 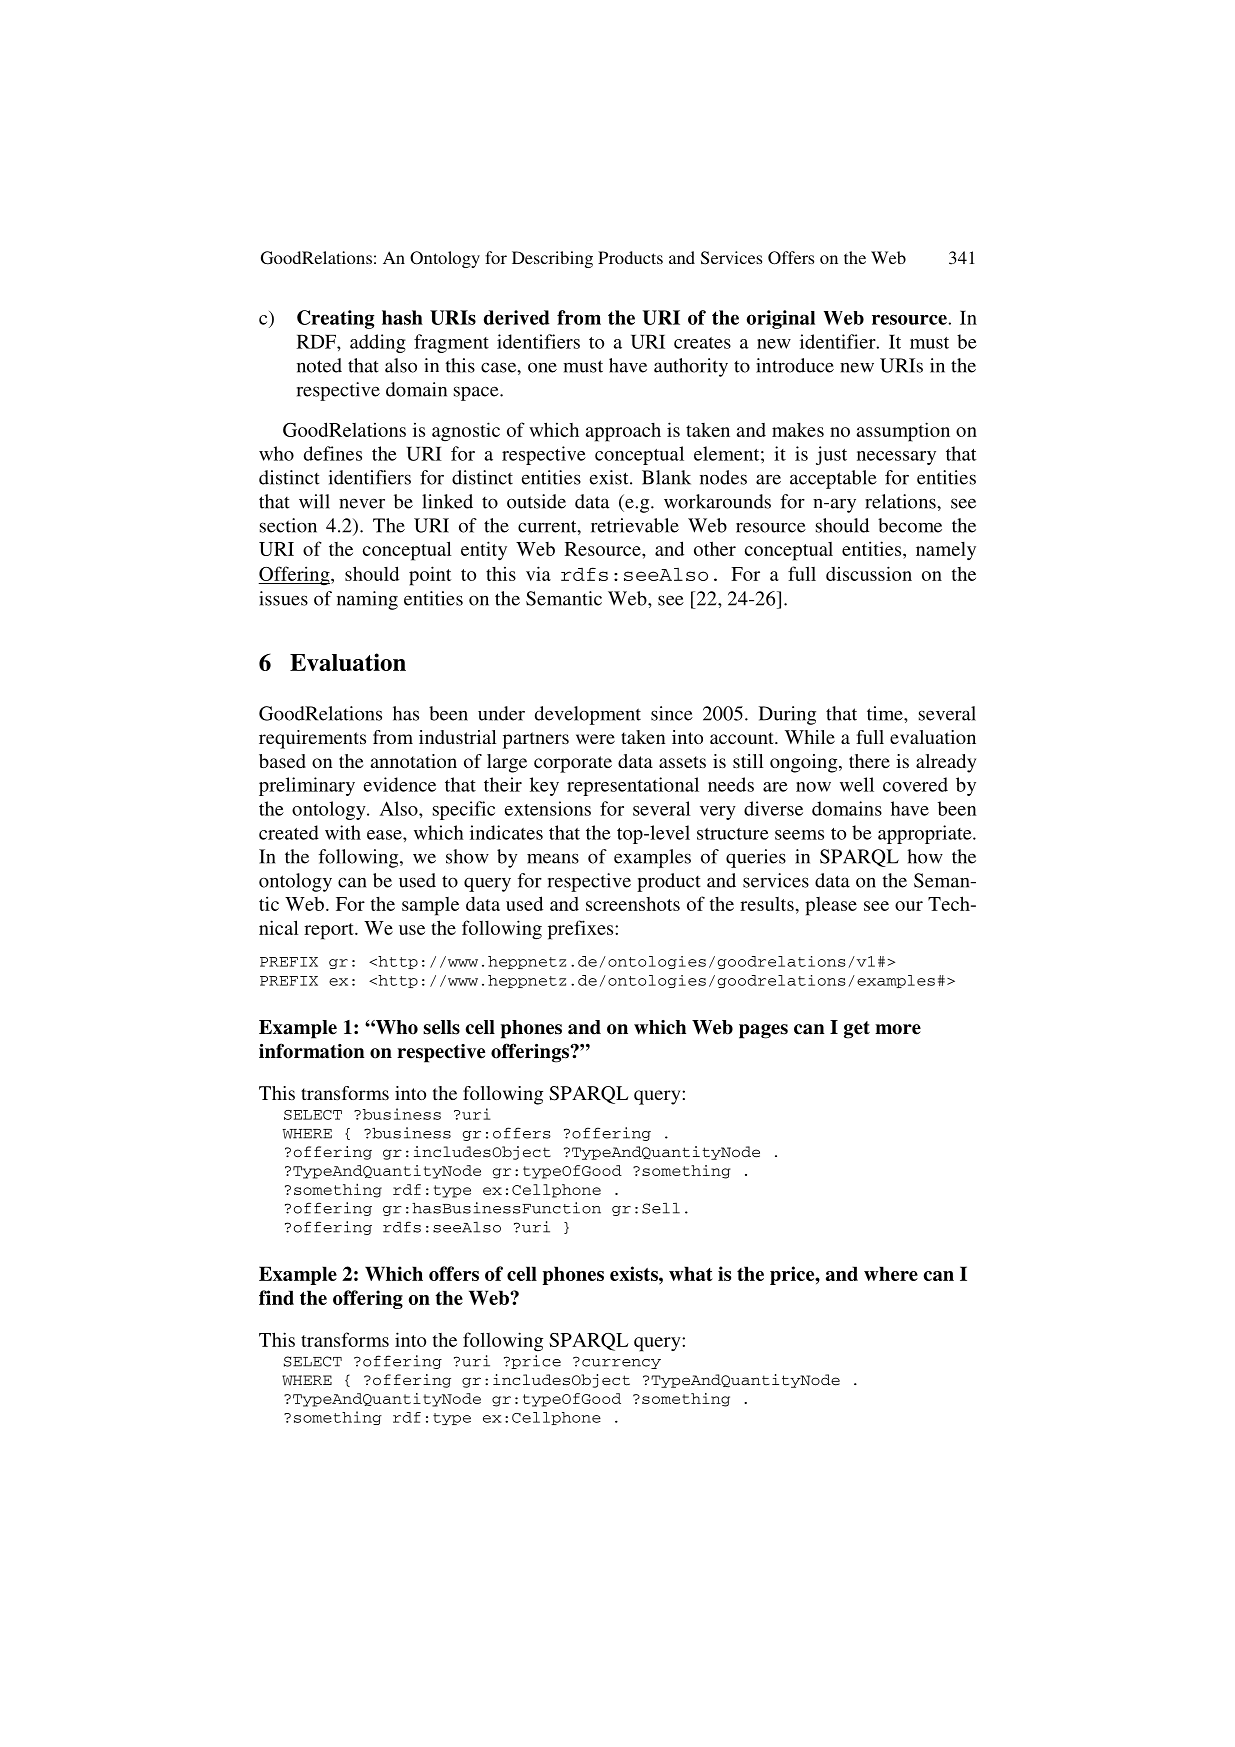 What do you see at coordinates (621, 1364) in the image?
I see `currency` at bounding box center [621, 1364].
